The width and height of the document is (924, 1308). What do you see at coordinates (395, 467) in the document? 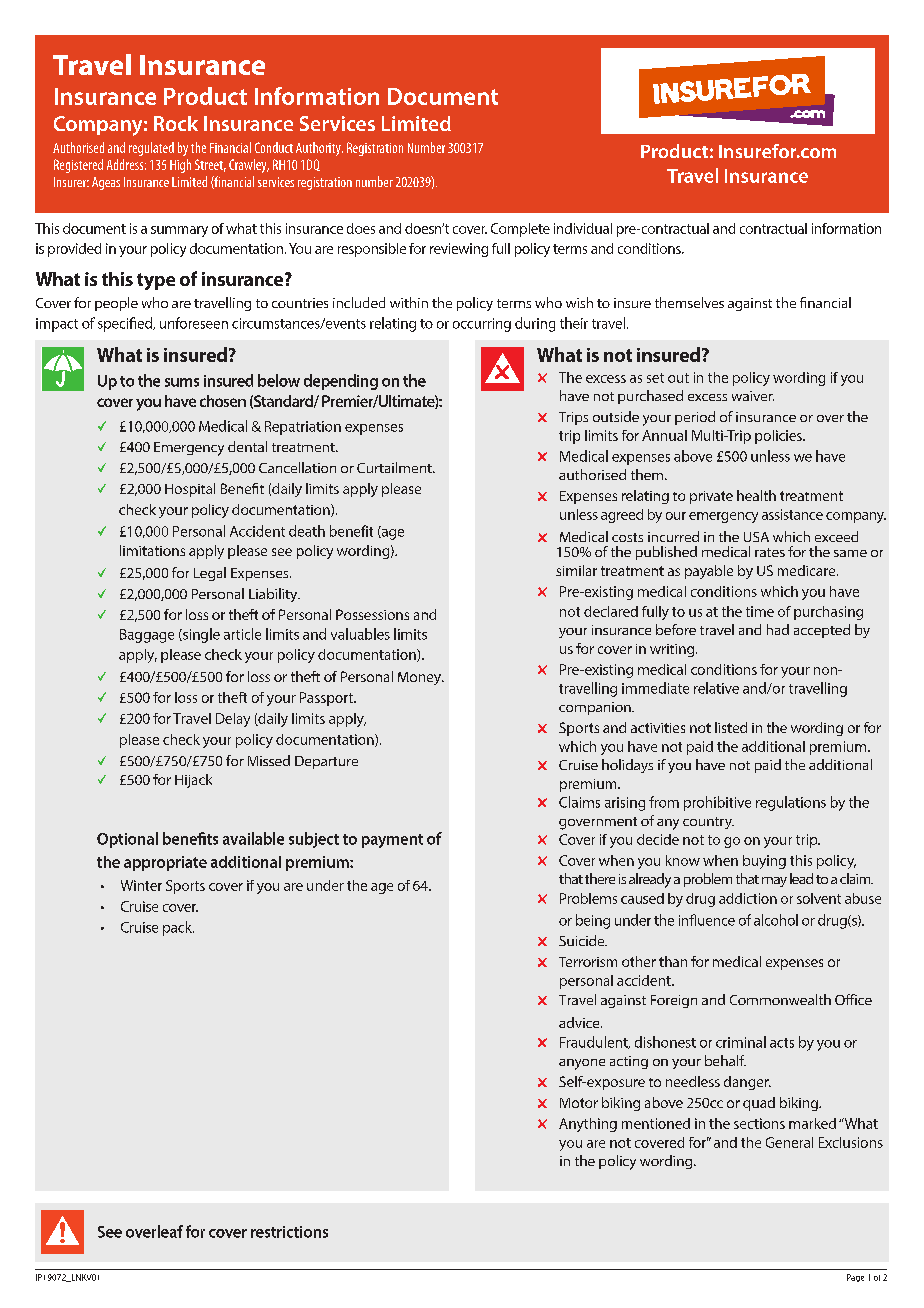
I see `Curtailment` at bounding box center [395, 467].
